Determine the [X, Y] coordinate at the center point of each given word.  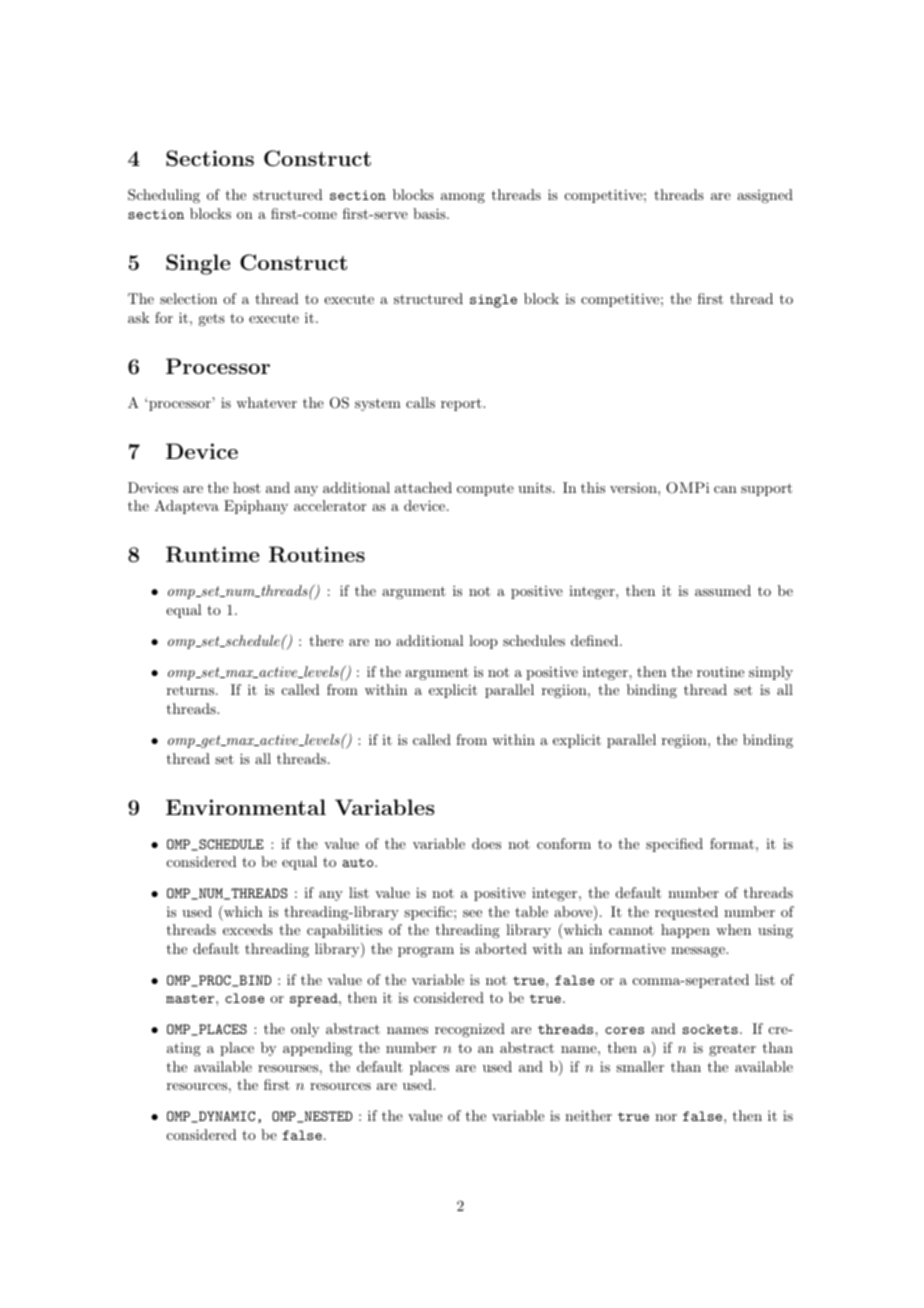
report [462, 404]
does [486, 843]
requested [686, 913]
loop [483, 642]
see [472, 913]
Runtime [212, 554]
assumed [723, 590]
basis [430, 213]
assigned [765, 196]
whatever [266, 402]
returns [192, 690]
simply [771, 673]
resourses [288, 1068]
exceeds [248, 929]
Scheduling [164, 196]
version [634, 487]
